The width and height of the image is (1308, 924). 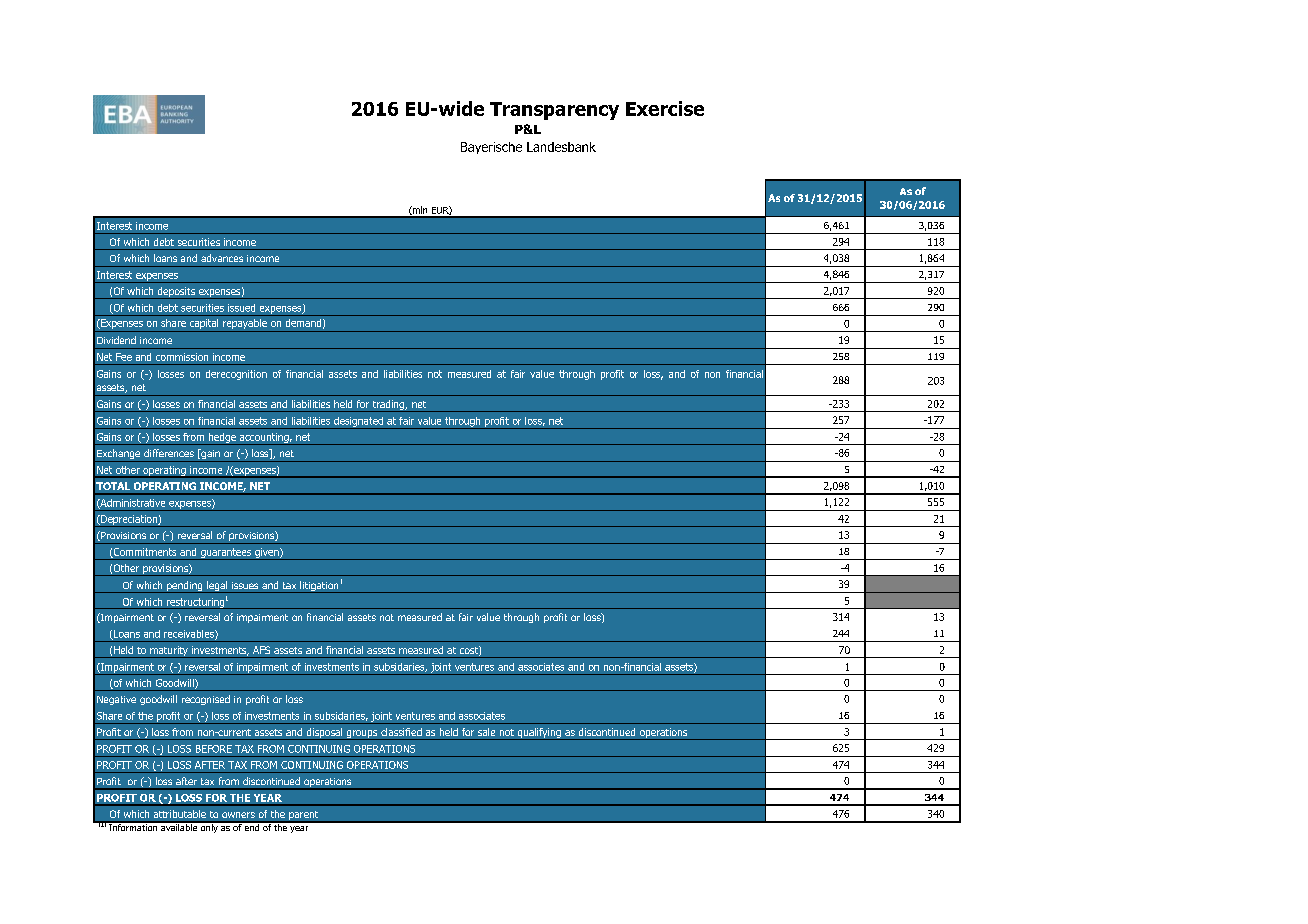 What do you see at coordinates (358, 423) in the image?
I see `designated` at bounding box center [358, 423].
